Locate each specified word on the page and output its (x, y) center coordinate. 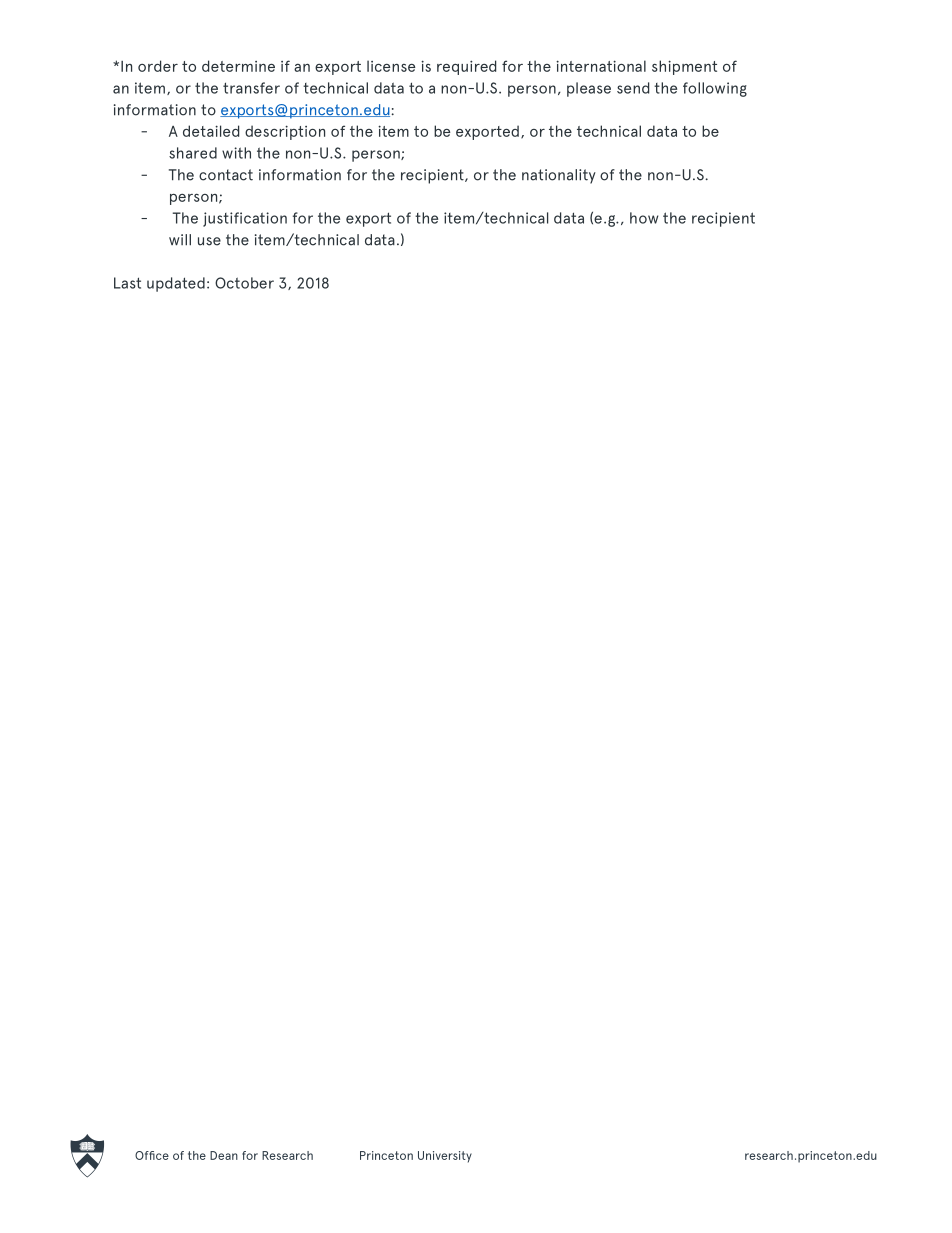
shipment (684, 67)
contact (226, 175)
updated (176, 284)
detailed (211, 131)
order (158, 66)
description (285, 132)
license (391, 66)
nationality (559, 176)
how (644, 218)
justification (245, 219)
